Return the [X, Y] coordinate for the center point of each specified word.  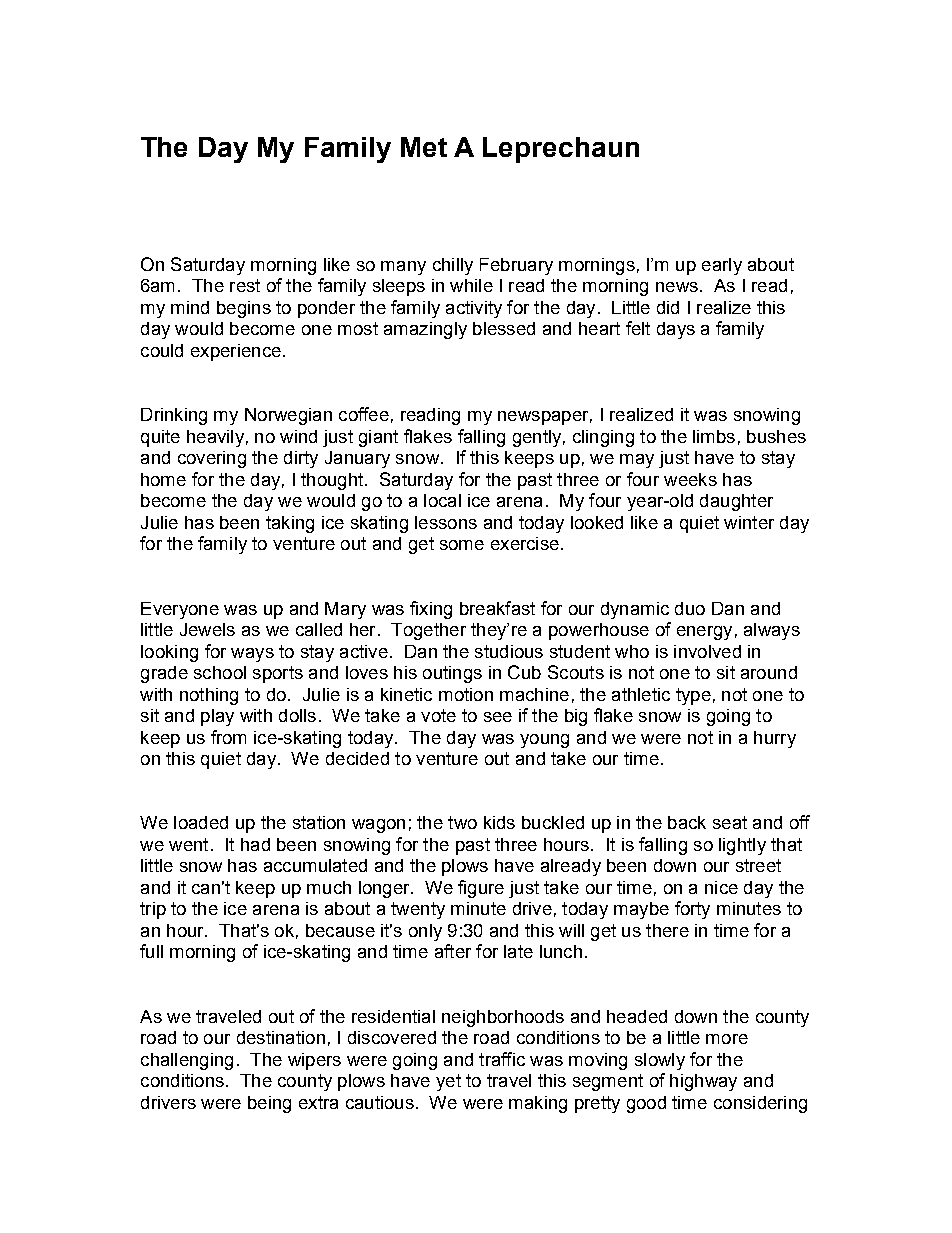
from [228, 737]
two [462, 822]
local [442, 500]
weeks [690, 479]
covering [212, 459]
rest [245, 285]
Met [424, 147]
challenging [187, 1061]
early [722, 266]
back [687, 822]
